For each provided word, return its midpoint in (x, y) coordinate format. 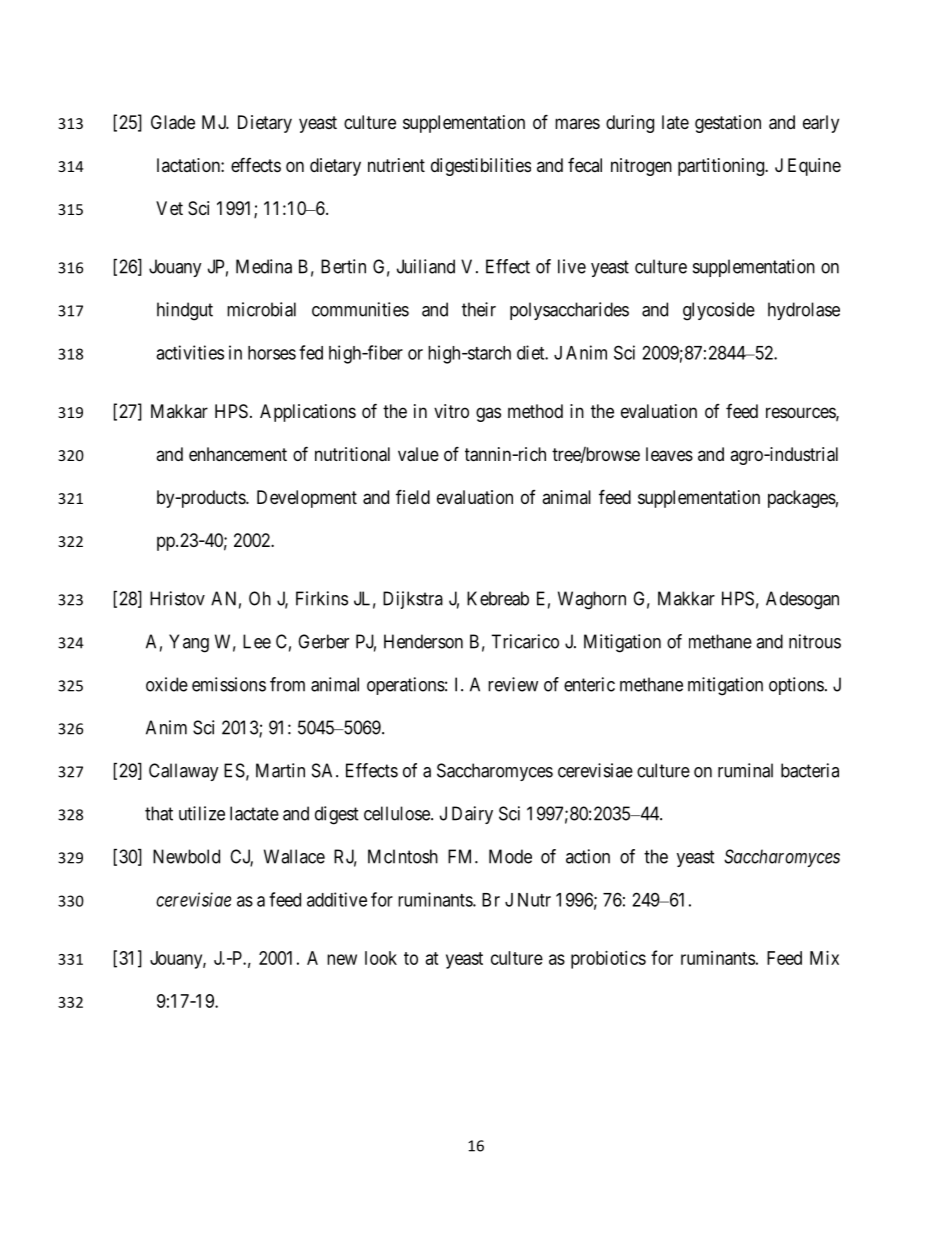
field (413, 496)
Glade (173, 122)
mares (577, 123)
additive (337, 899)
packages (802, 499)
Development (307, 499)
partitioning (722, 167)
